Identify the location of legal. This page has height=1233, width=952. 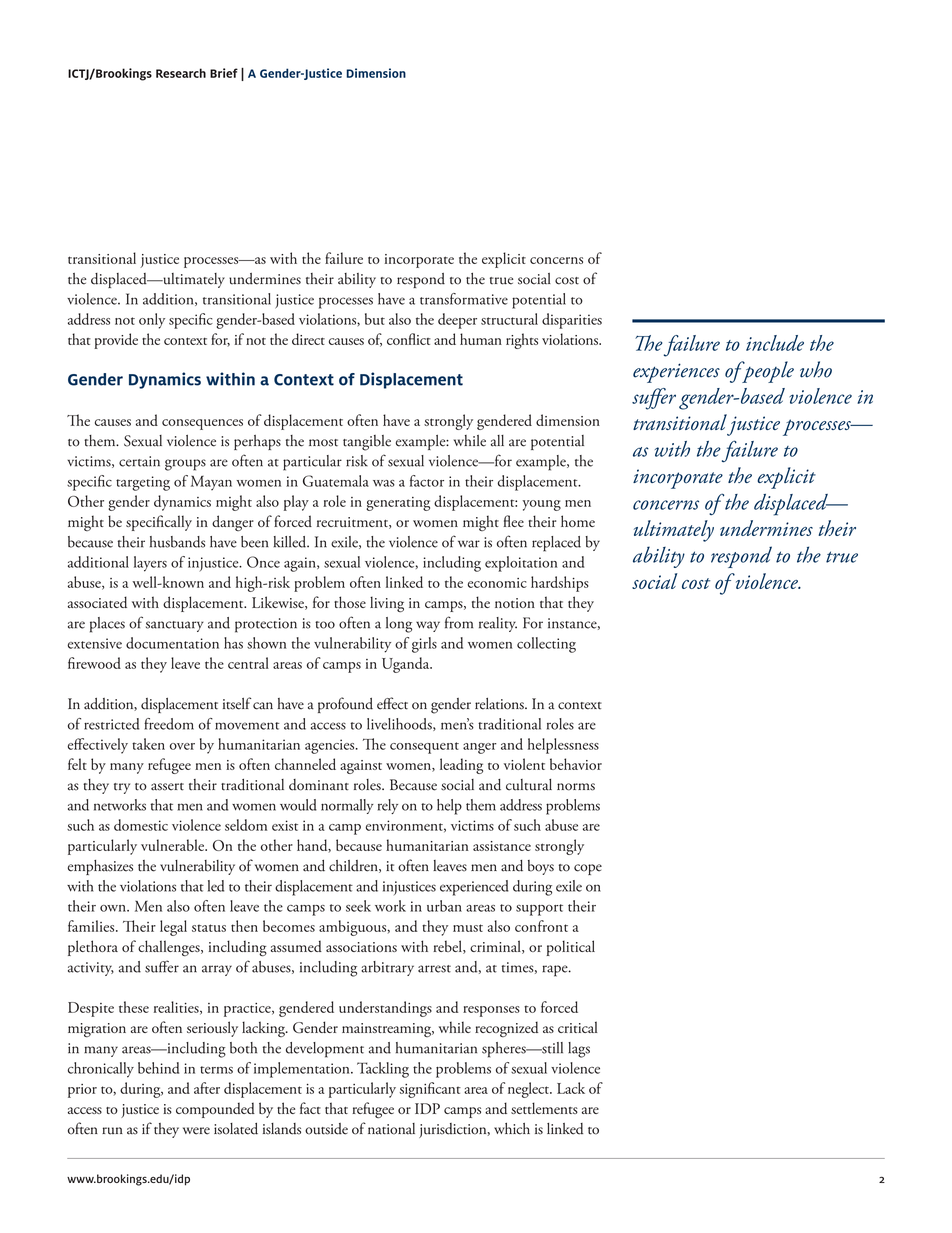
(173, 928).
